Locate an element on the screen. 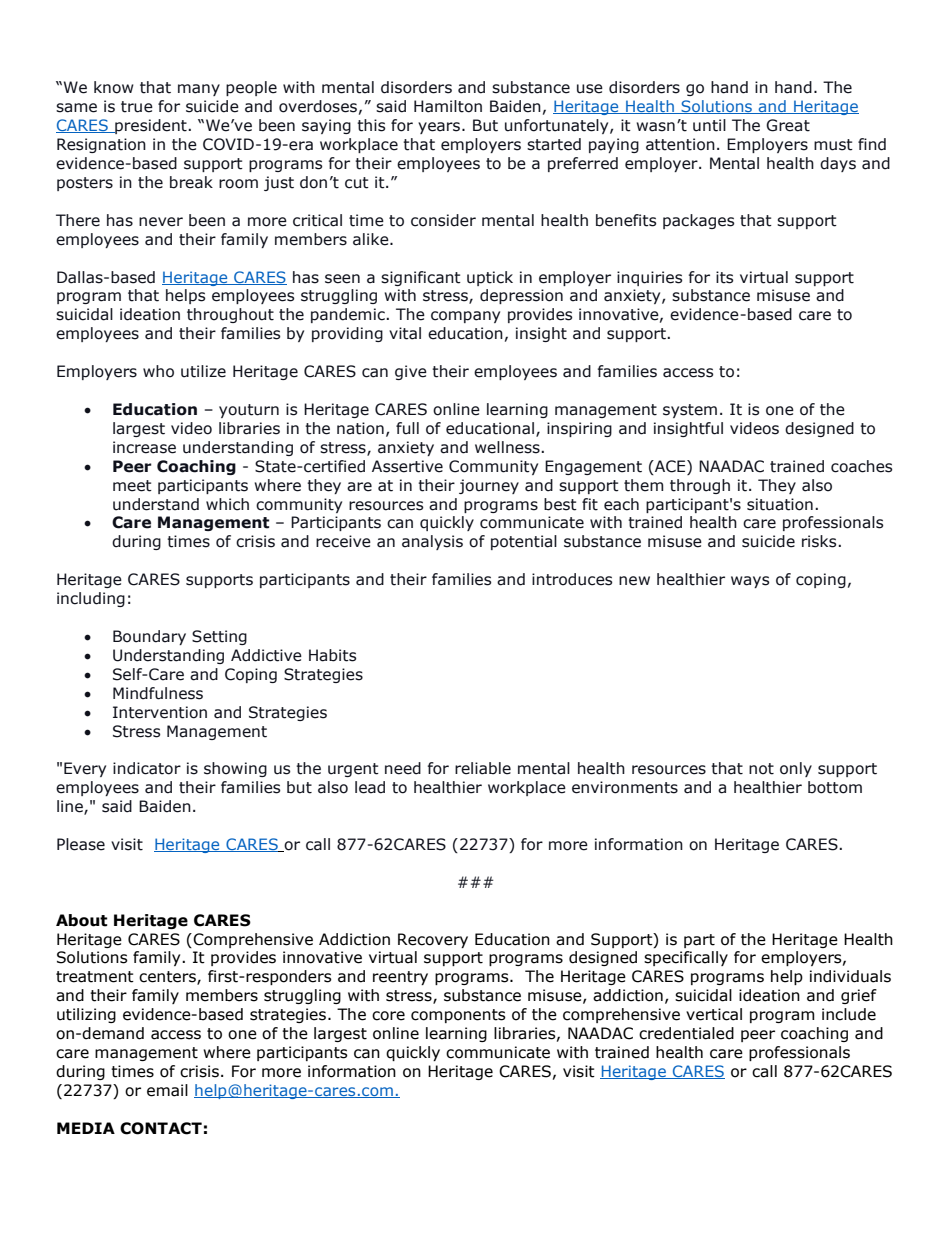  credentialed is located at coordinates (686, 1033).
